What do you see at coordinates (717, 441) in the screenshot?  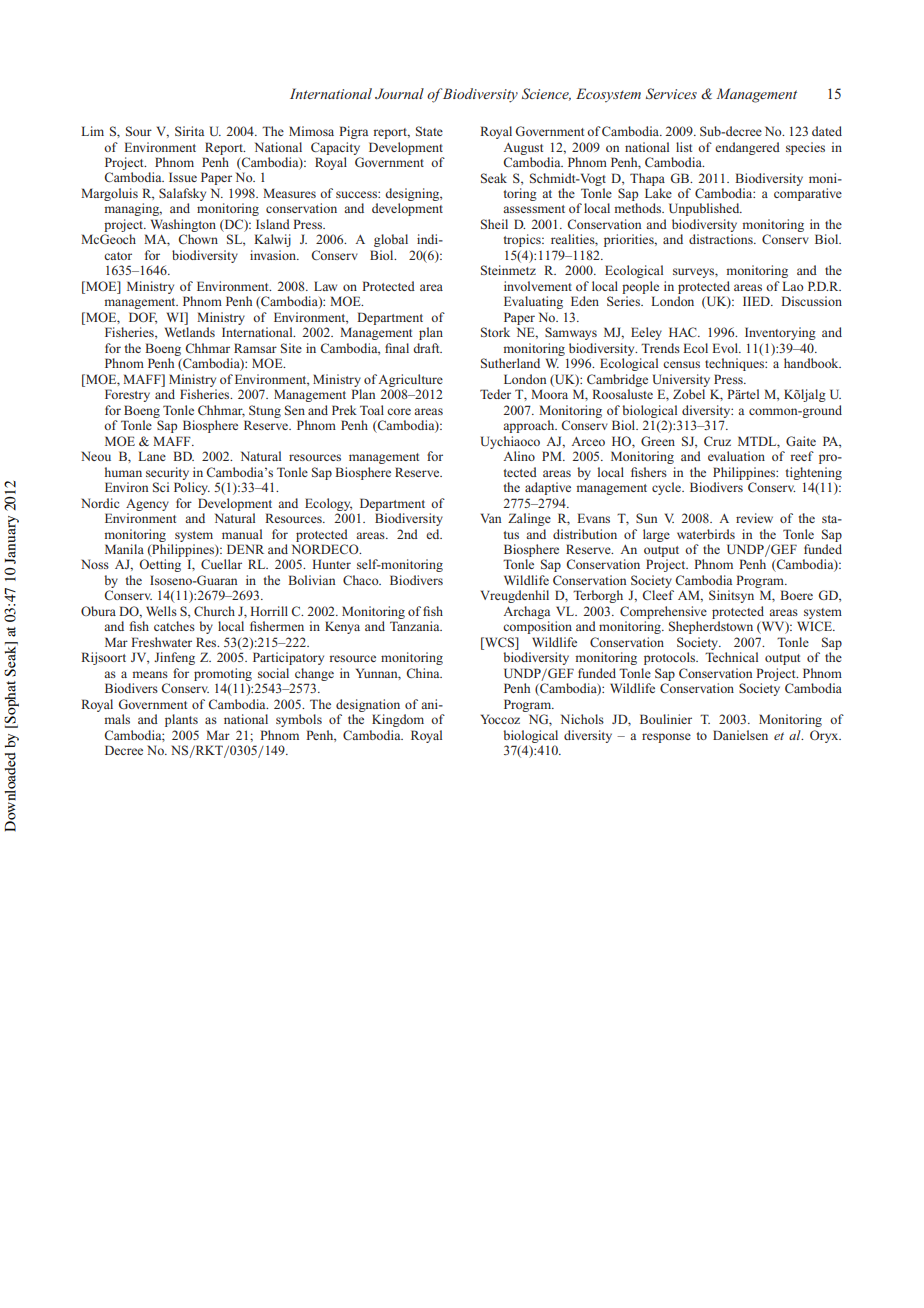 I see `Cruz` at bounding box center [717, 441].
